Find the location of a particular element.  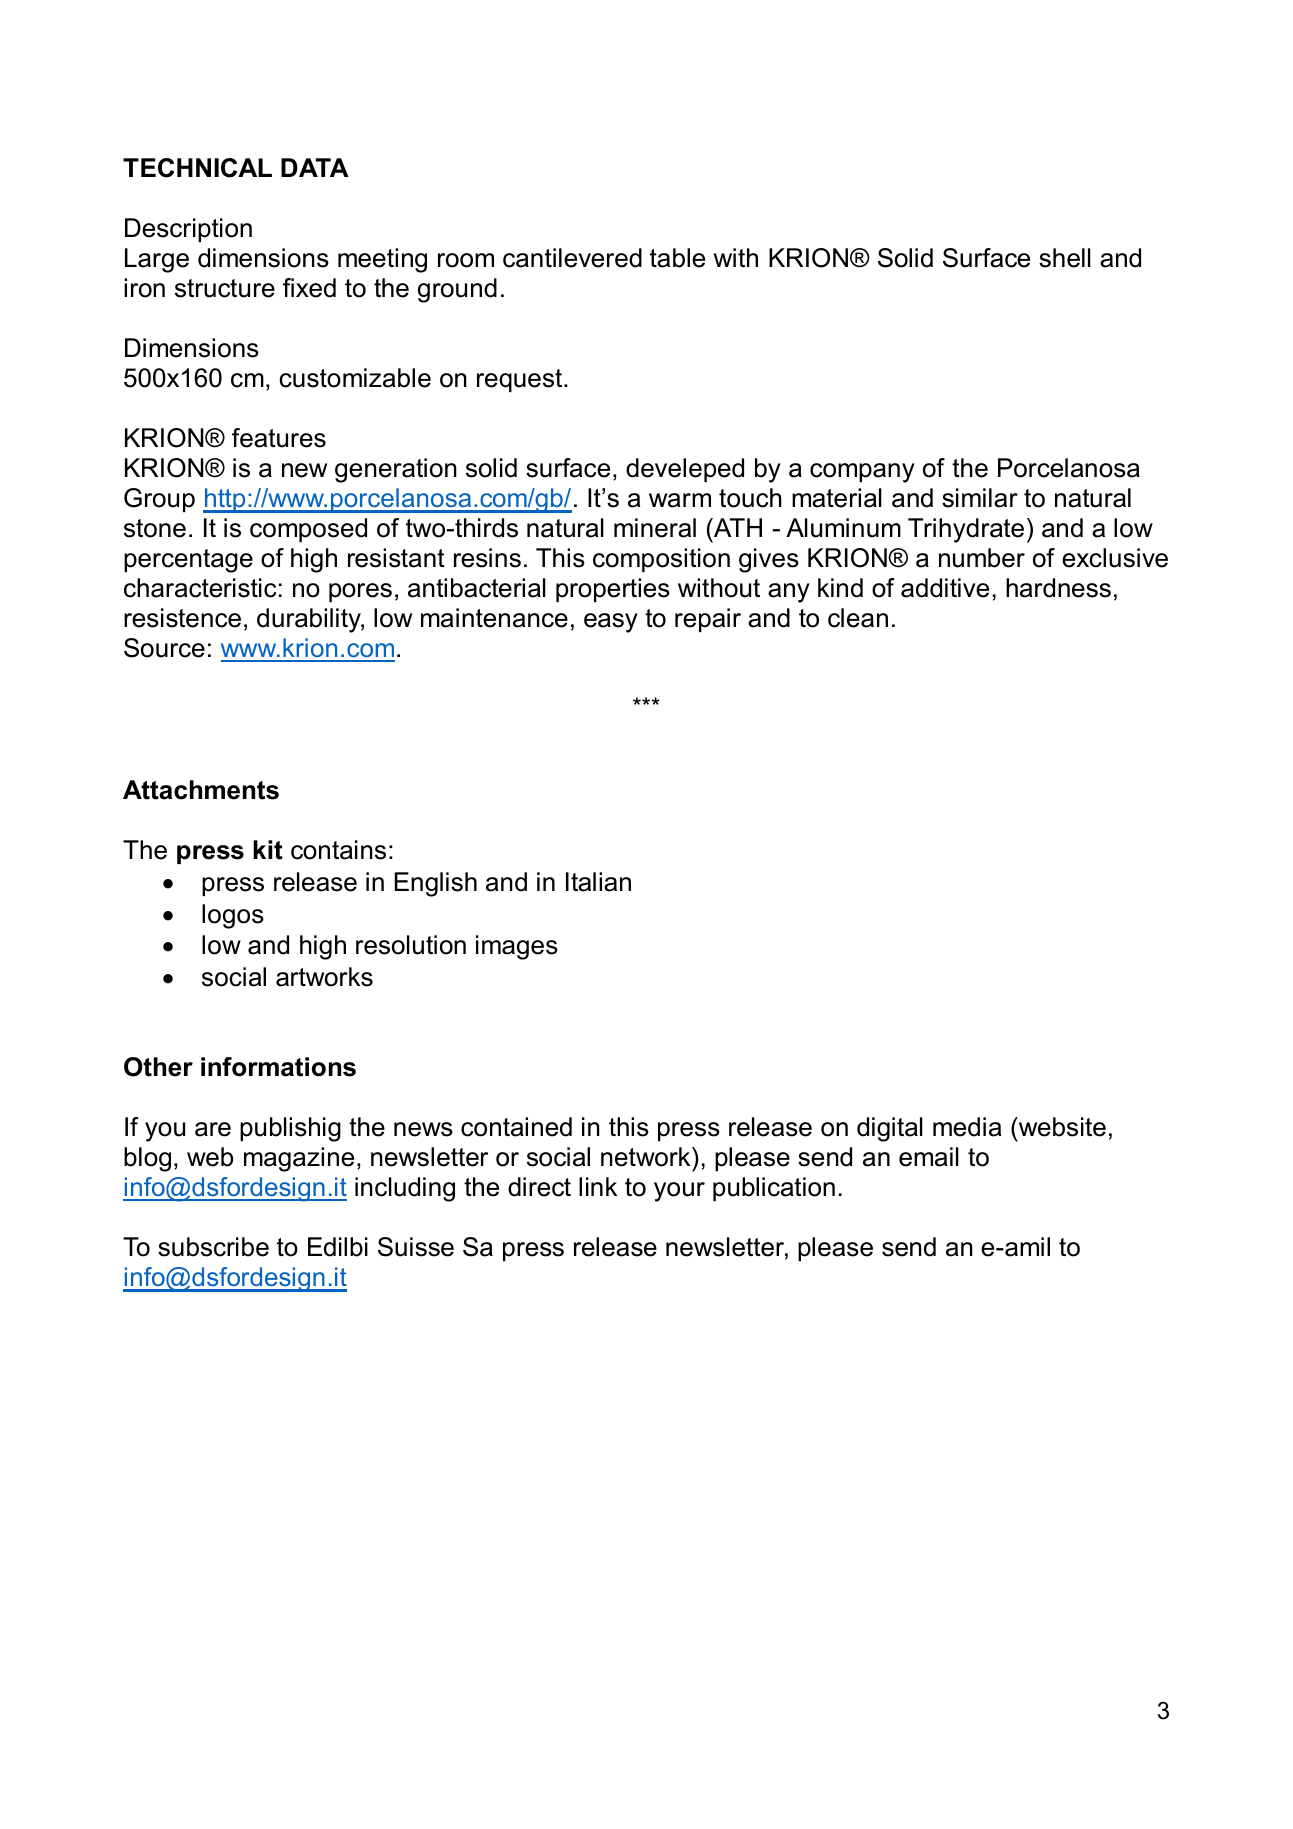

shell is located at coordinates (1065, 258).
